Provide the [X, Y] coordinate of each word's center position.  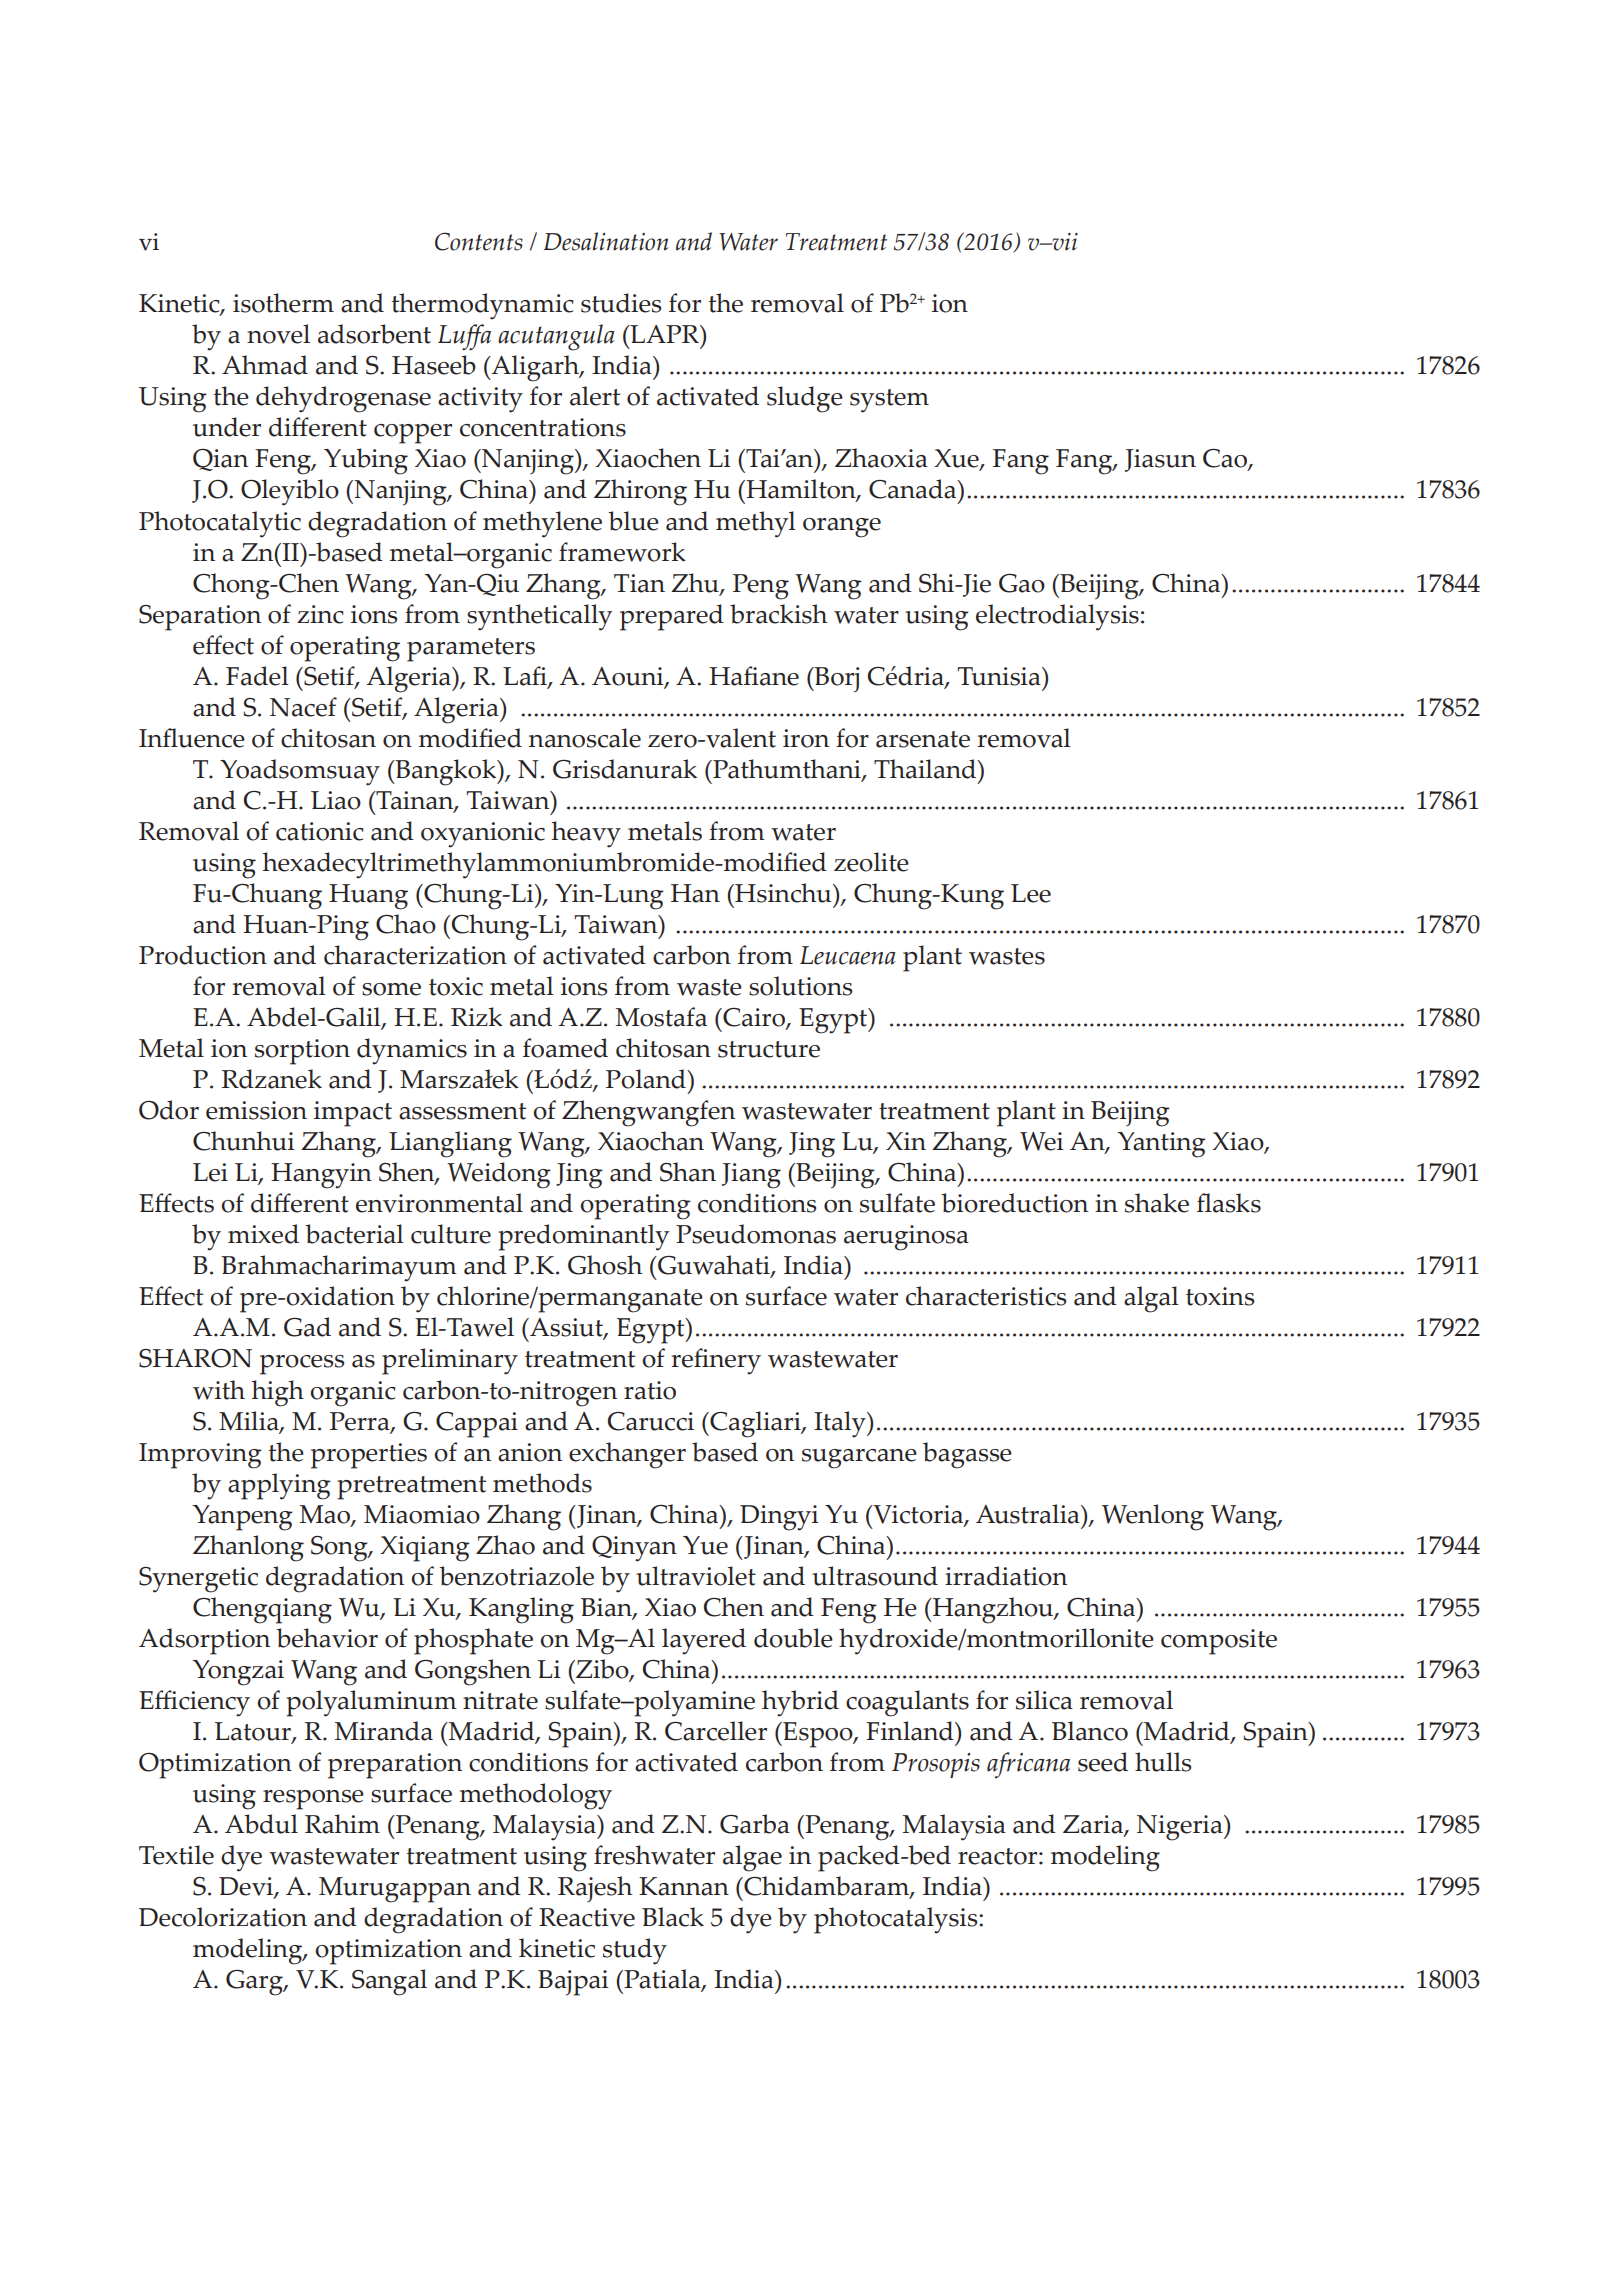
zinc [320, 614]
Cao [1226, 460]
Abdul [261, 1824]
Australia [1029, 1514]
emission [256, 1110]
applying [279, 1486]
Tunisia [1000, 676]
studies [621, 303]
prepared [672, 617]
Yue [705, 1545]
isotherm [283, 303]
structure [769, 1049]
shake [1157, 1203]
